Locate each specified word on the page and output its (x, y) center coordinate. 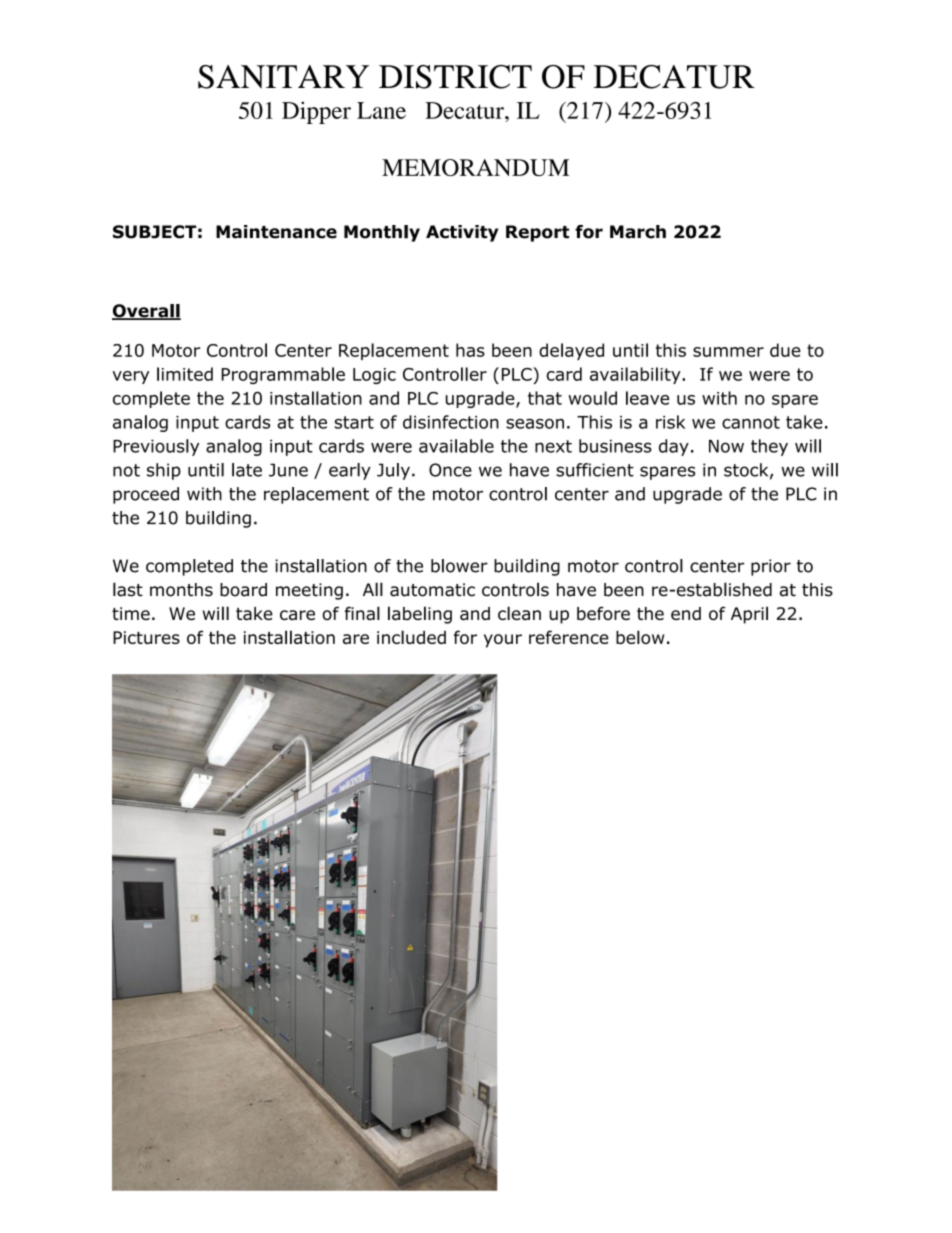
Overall (146, 312)
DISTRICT (455, 77)
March (638, 232)
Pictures (146, 637)
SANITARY (283, 77)
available (456, 446)
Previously (156, 447)
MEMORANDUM (475, 167)
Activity (462, 233)
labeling (420, 615)
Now (726, 446)
